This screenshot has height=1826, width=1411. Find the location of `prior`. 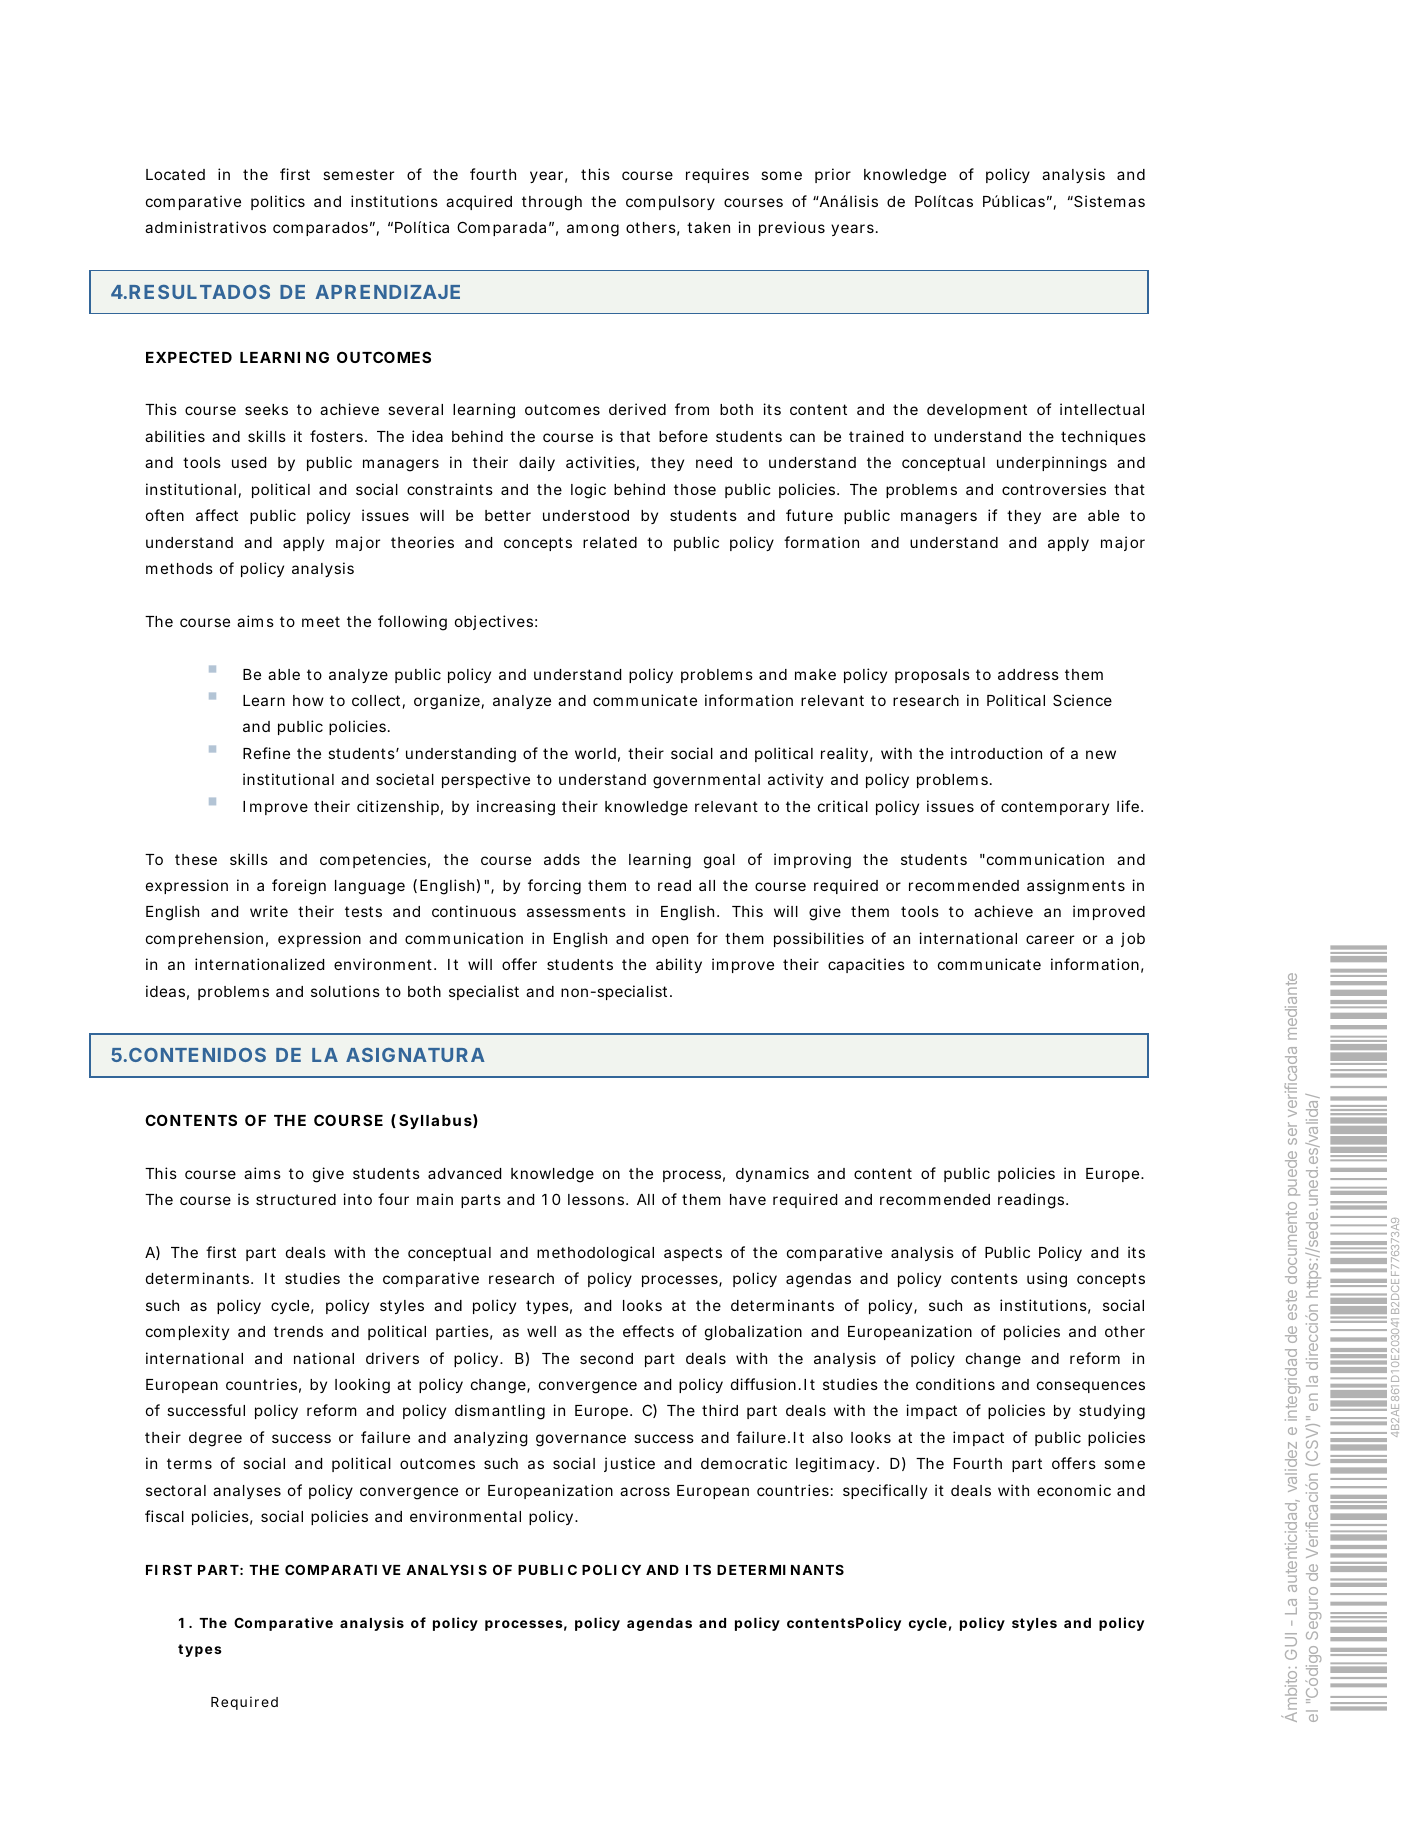

prior is located at coordinates (833, 175).
